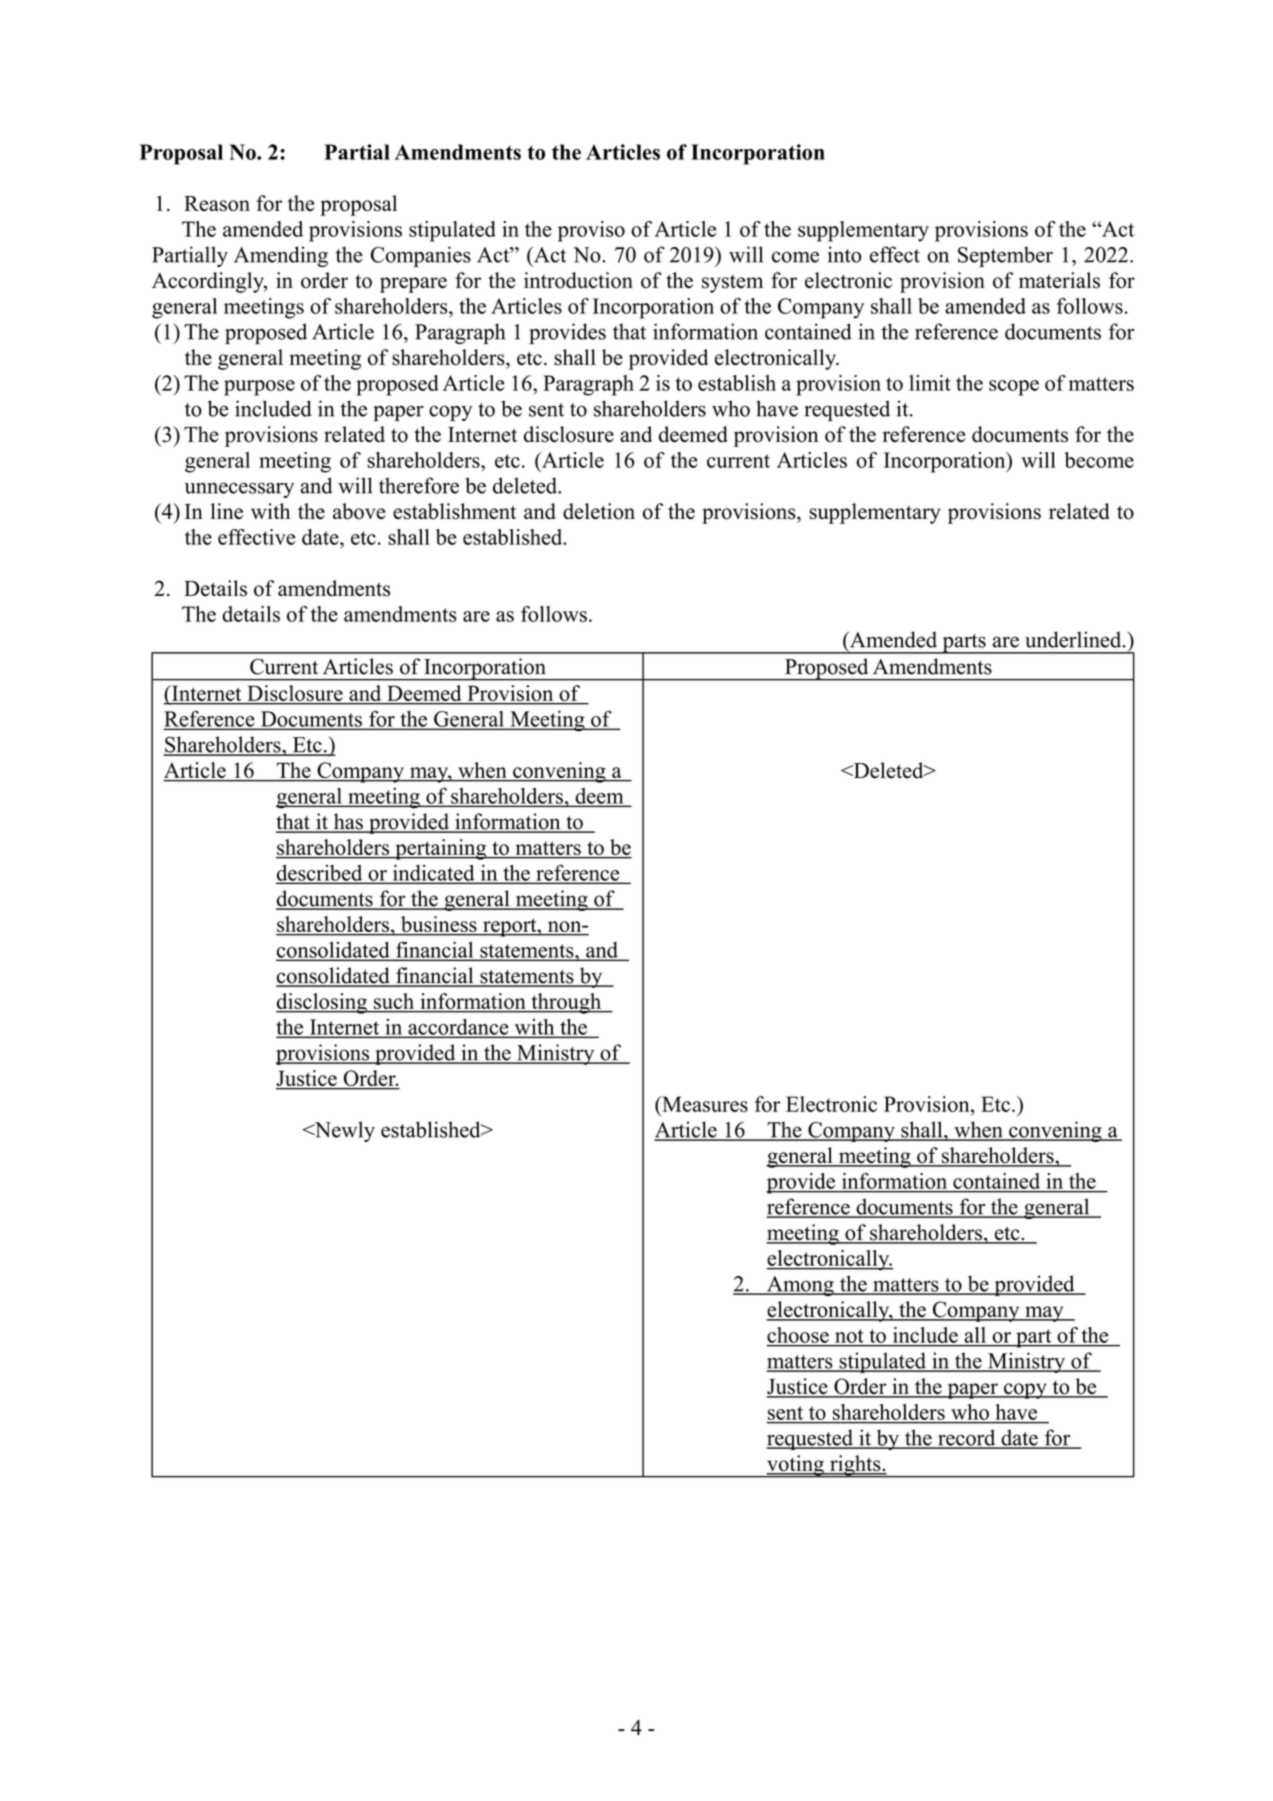 This image has width=1273, height=1801. Describe the element at coordinates (704, 1104) in the image. I see `Measures` at that location.
